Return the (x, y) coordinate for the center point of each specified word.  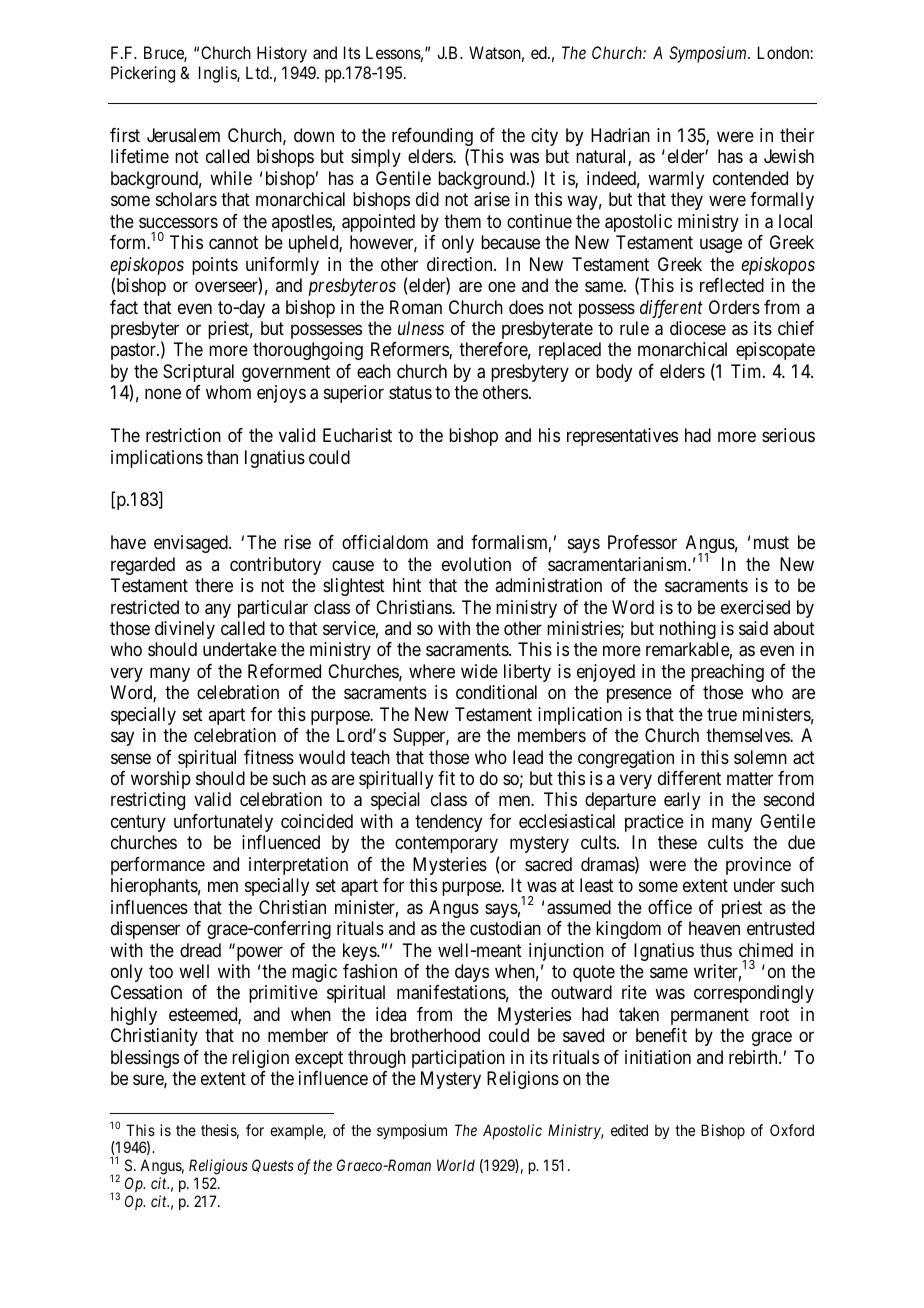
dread (200, 950)
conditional (496, 692)
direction (461, 264)
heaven (714, 928)
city (544, 137)
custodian (505, 928)
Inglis (218, 74)
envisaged (192, 544)
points (215, 266)
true (722, 714)
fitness (269, 757)
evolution (476, 564)
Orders (734, 307)
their (797, 135)
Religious (218, 1167)
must (771, 543)
